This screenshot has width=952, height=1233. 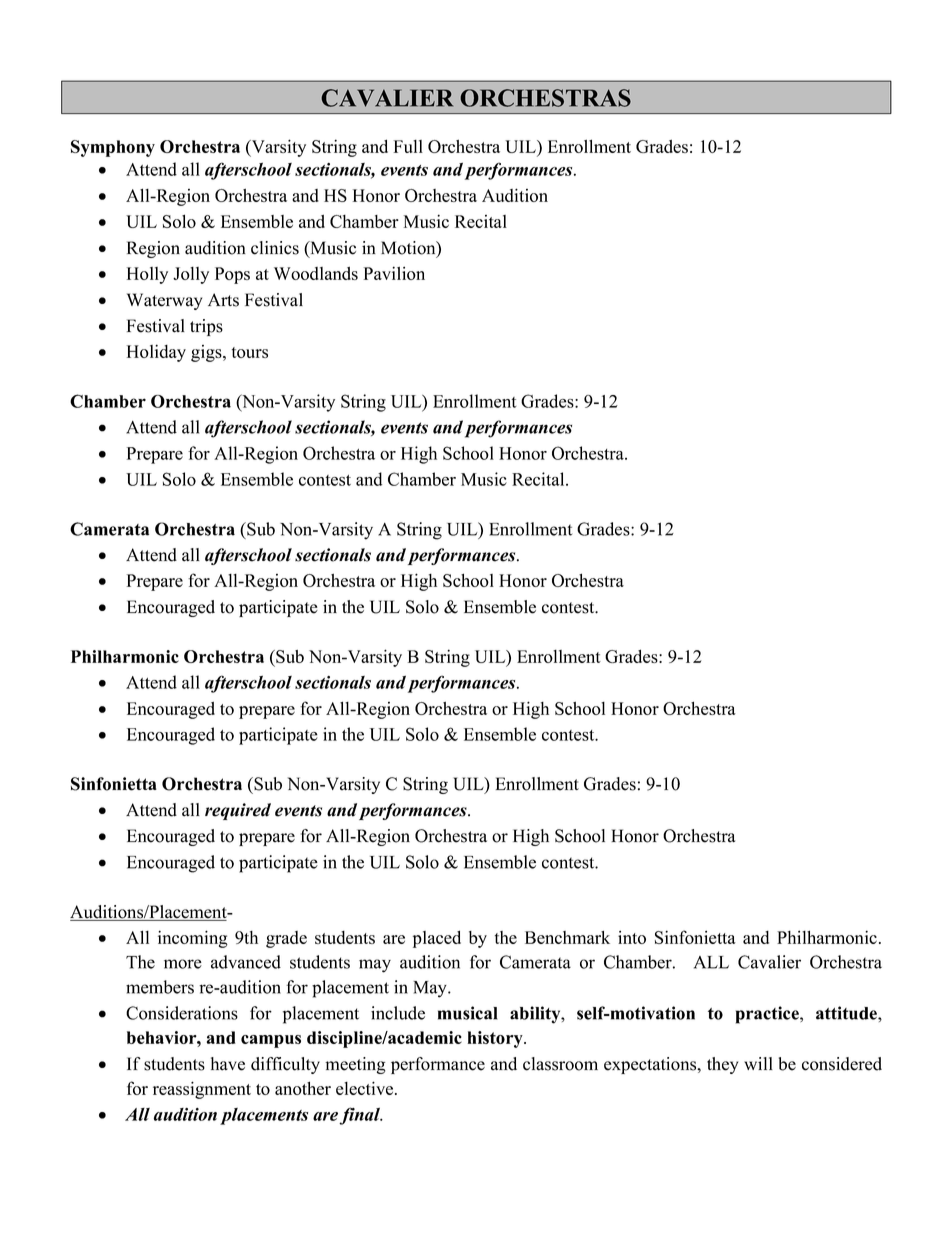 What do you see at coordinates (567, 937) in the screenshot?
I see `Benchmark` at bounding box center [567, 937].
